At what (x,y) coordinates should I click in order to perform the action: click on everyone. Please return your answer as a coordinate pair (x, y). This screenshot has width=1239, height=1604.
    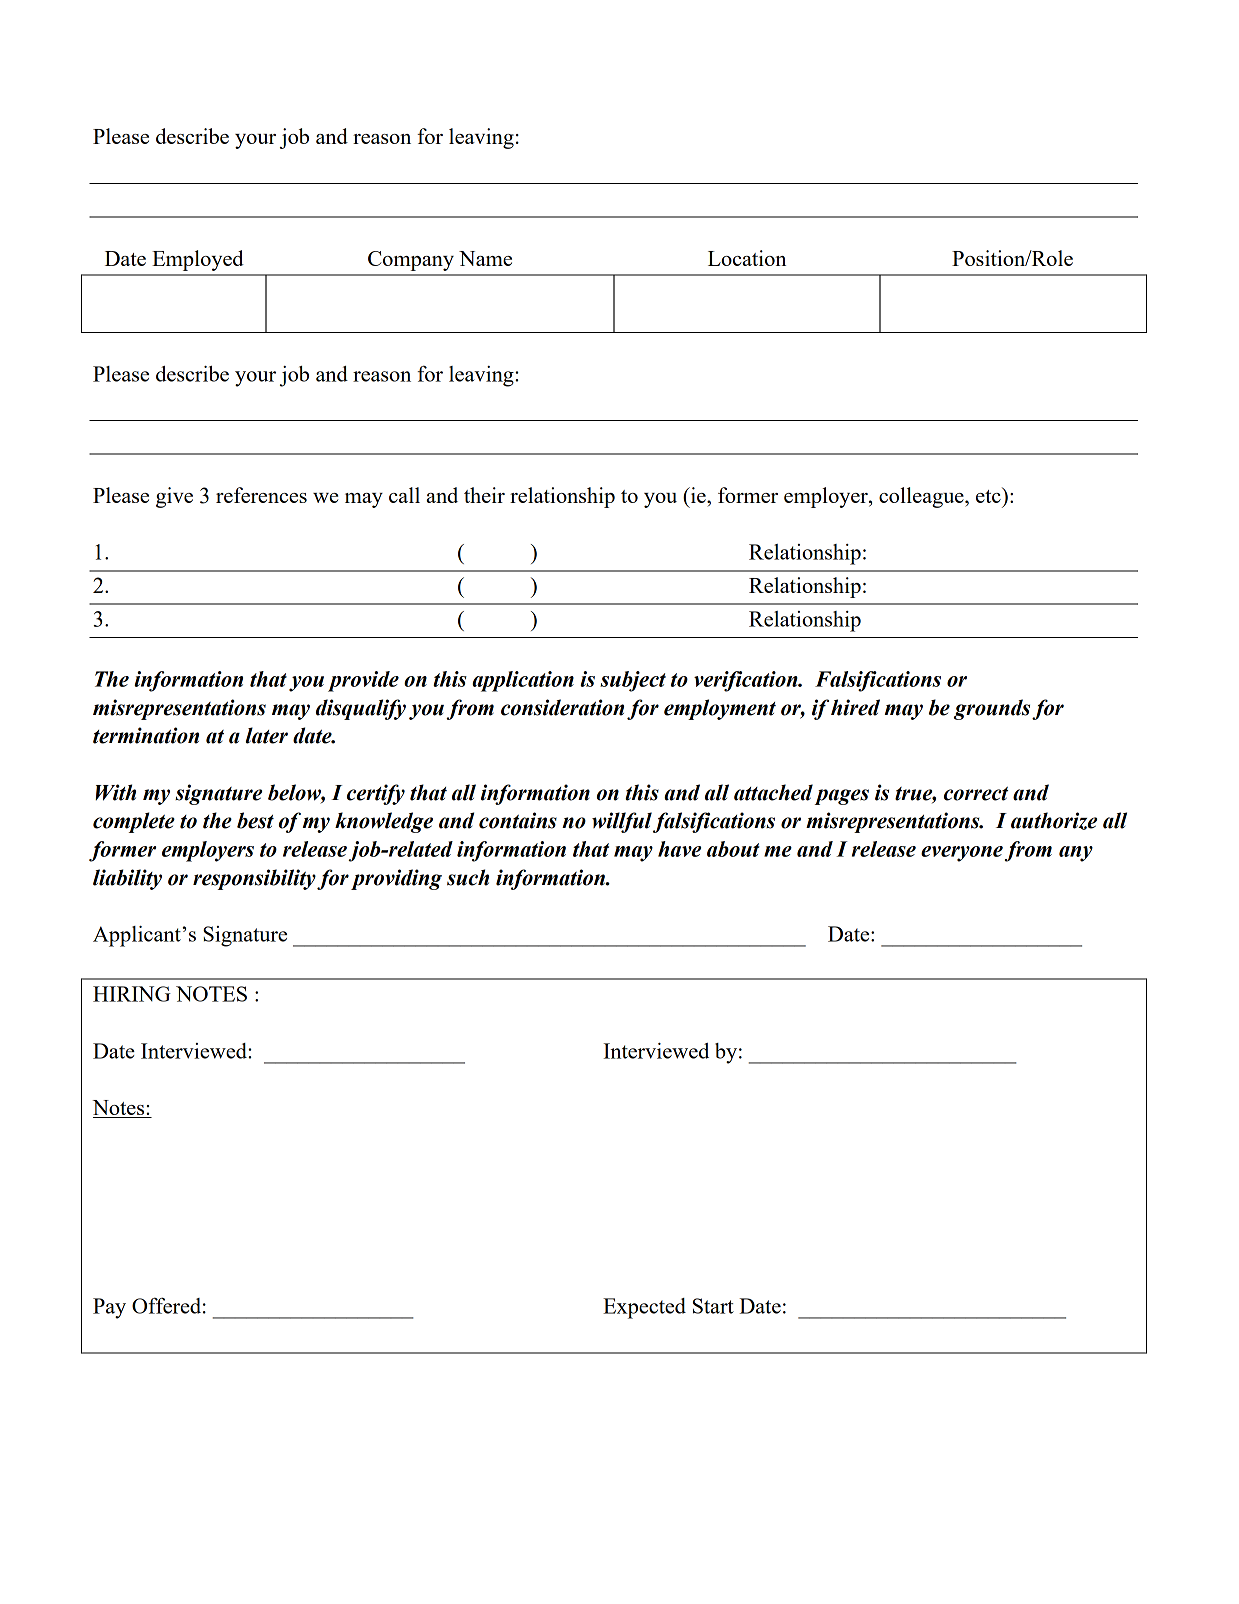
    Looking at the image, I should click on (962, 854).
